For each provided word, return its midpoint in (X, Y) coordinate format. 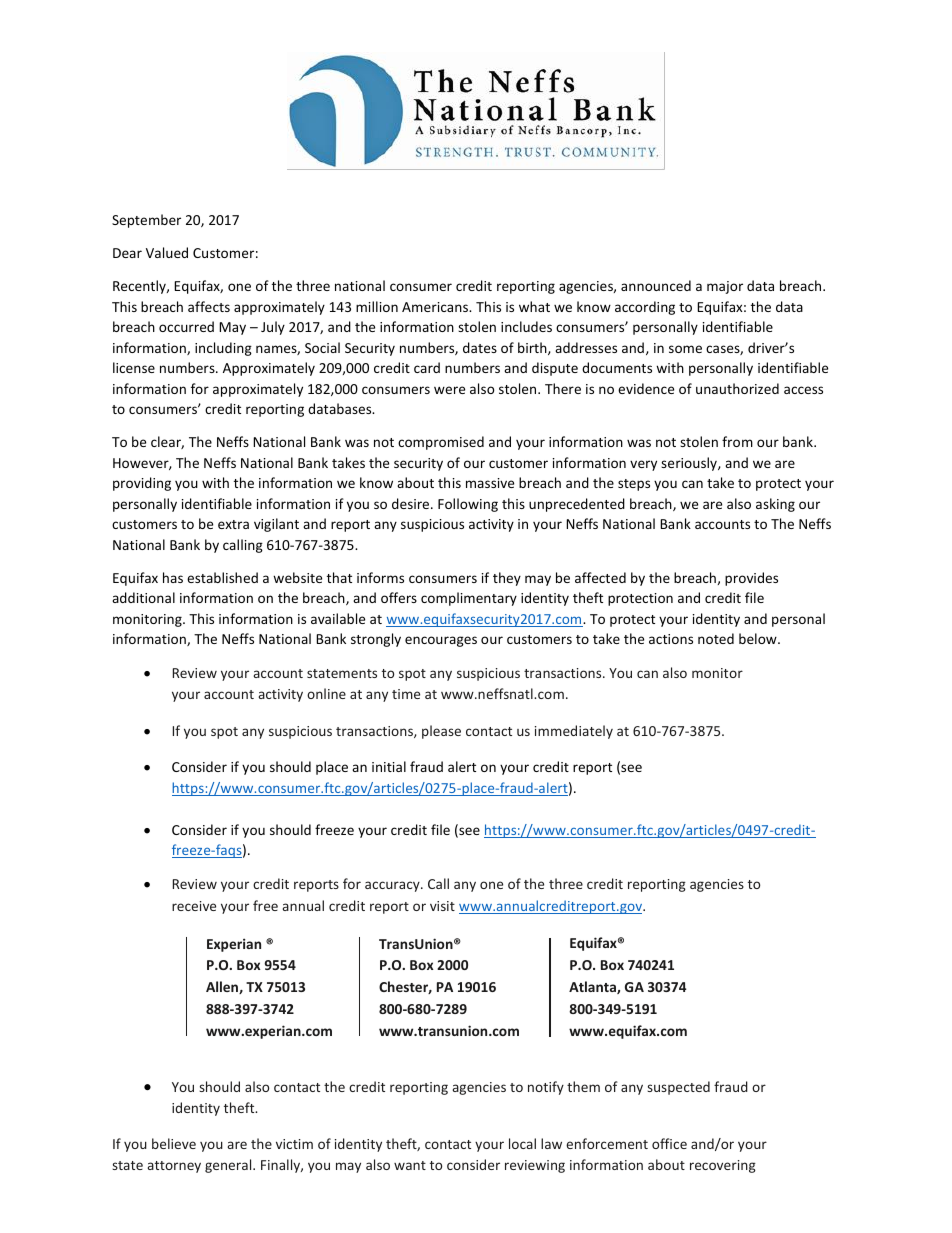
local (522, 1143)
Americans (436, 307)
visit (442, 906)
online (326, 693)
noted (716, 638)
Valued (167, 252)
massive (490, 483)
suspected (678, 1088)
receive (194, 906)
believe (174, 1143)
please (441, 732)
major (725, 287)
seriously (690, 464)
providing (142, 484)
